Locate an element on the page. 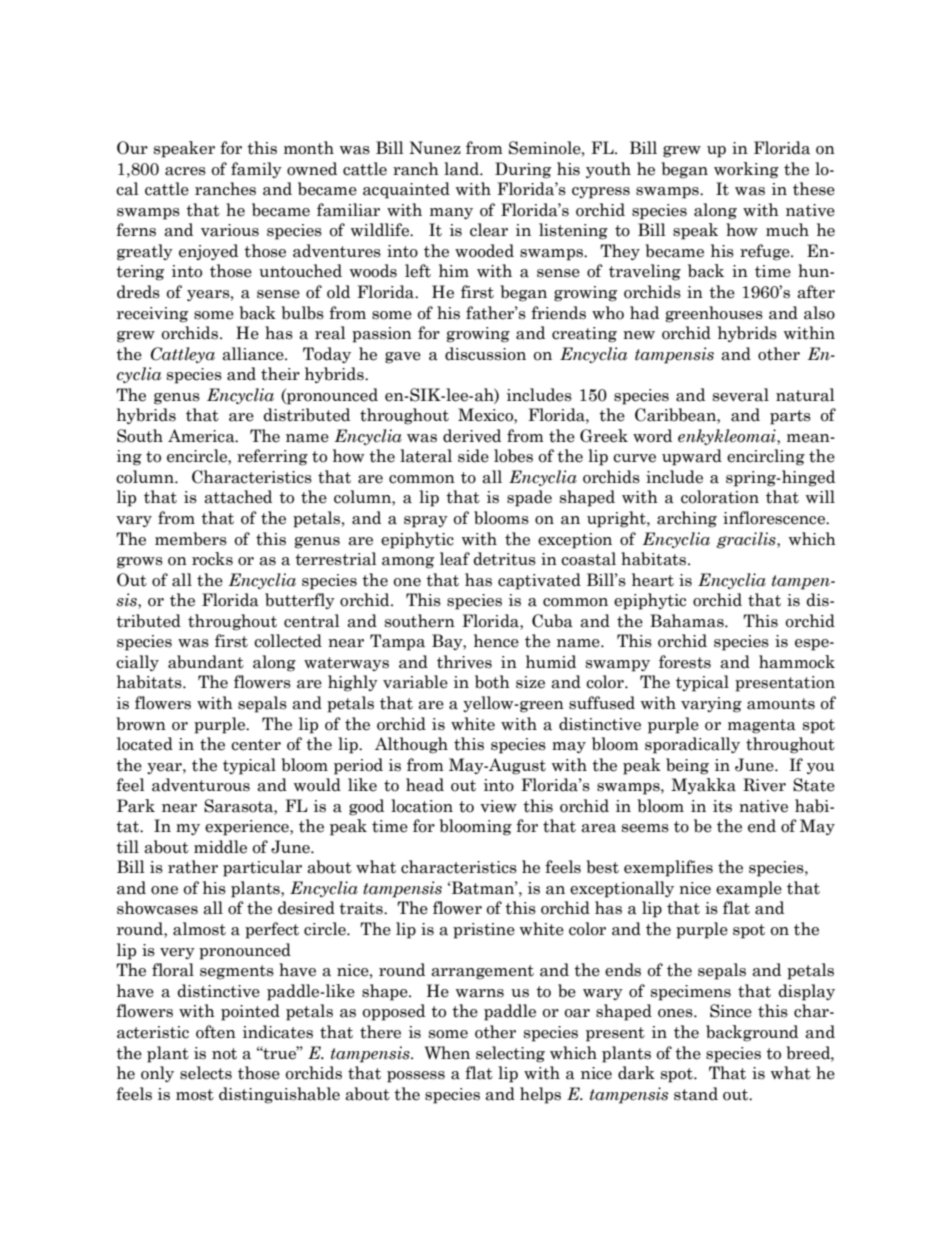 This page has width=952, height=1233. selects is located at coordinates (206, 1073).
